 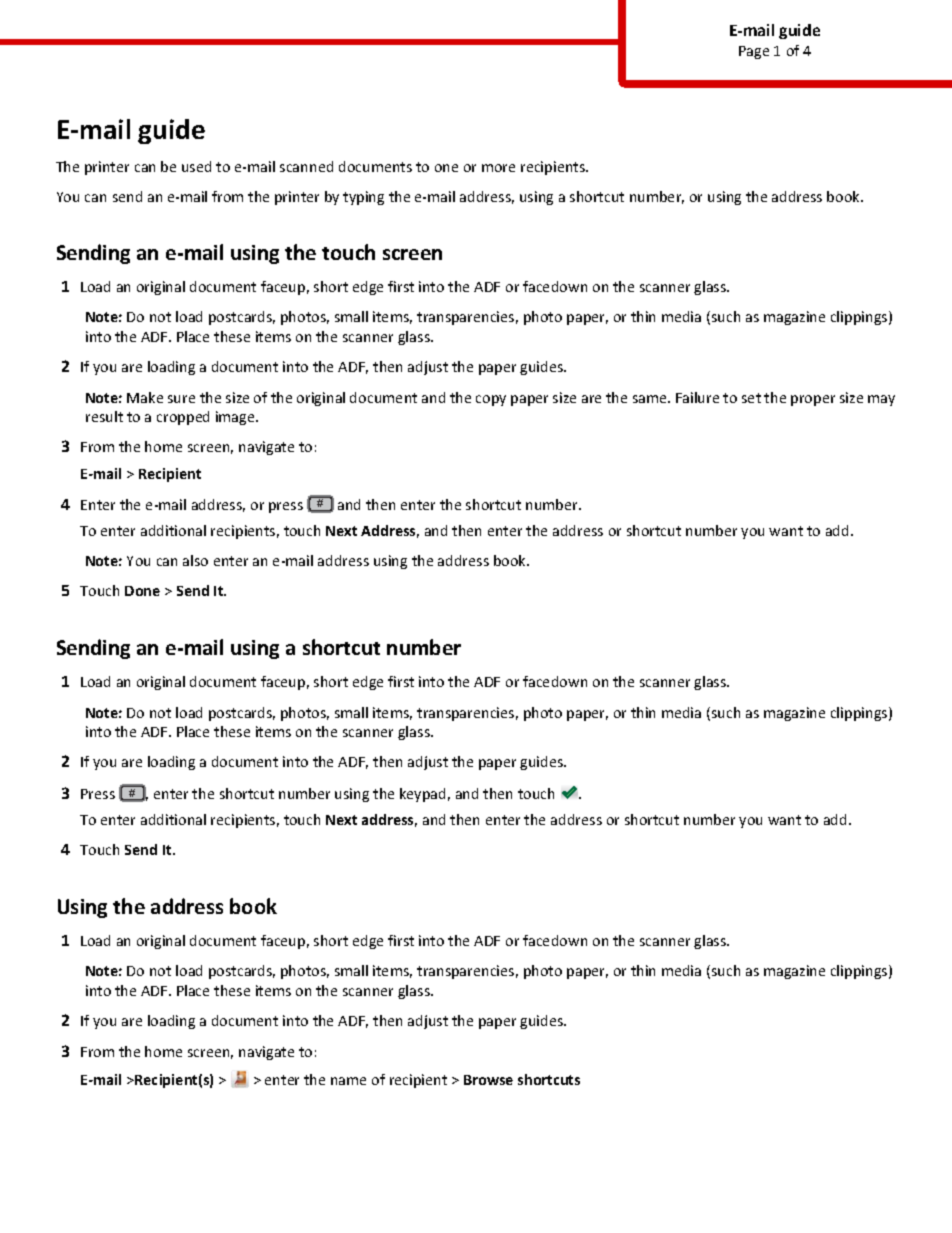 What do you see at coordinates (348, 1081) in the page?
I see `name` at bounding box center [348, 1081].
